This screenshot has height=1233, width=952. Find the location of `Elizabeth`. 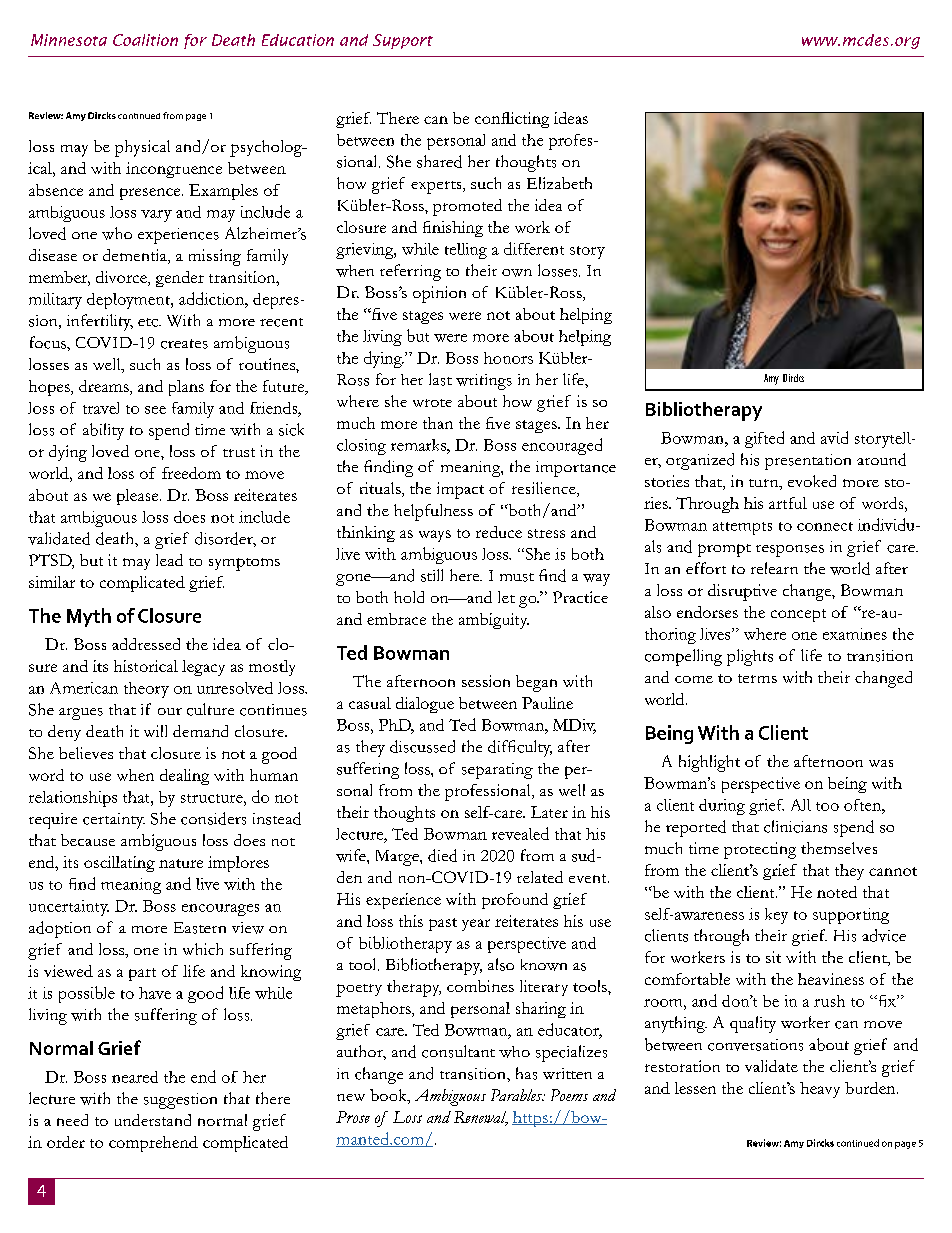

Elizabeth is located at coordinates (559, 183).
